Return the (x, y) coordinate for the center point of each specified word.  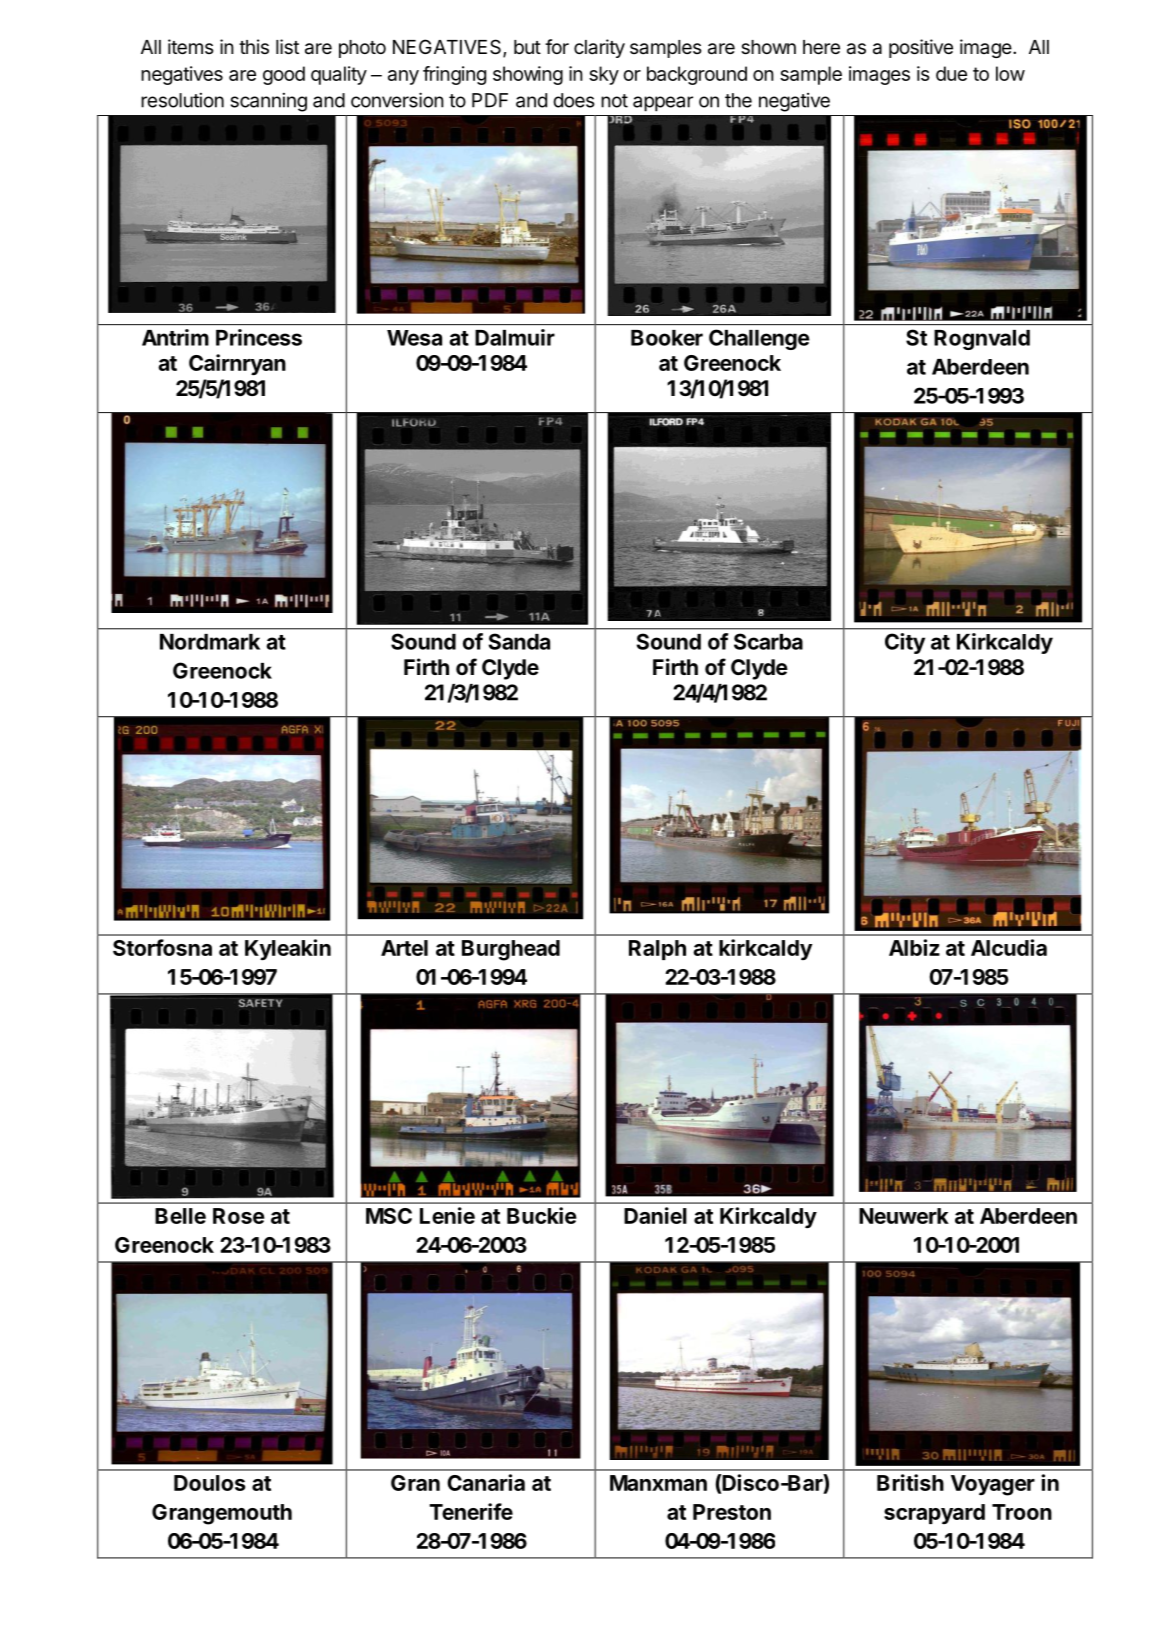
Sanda (519, 641)
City (905, 643)
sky (604, 75)
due (951, 73)
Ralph (657, 950)
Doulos (209, 1483)
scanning (269, 102)
